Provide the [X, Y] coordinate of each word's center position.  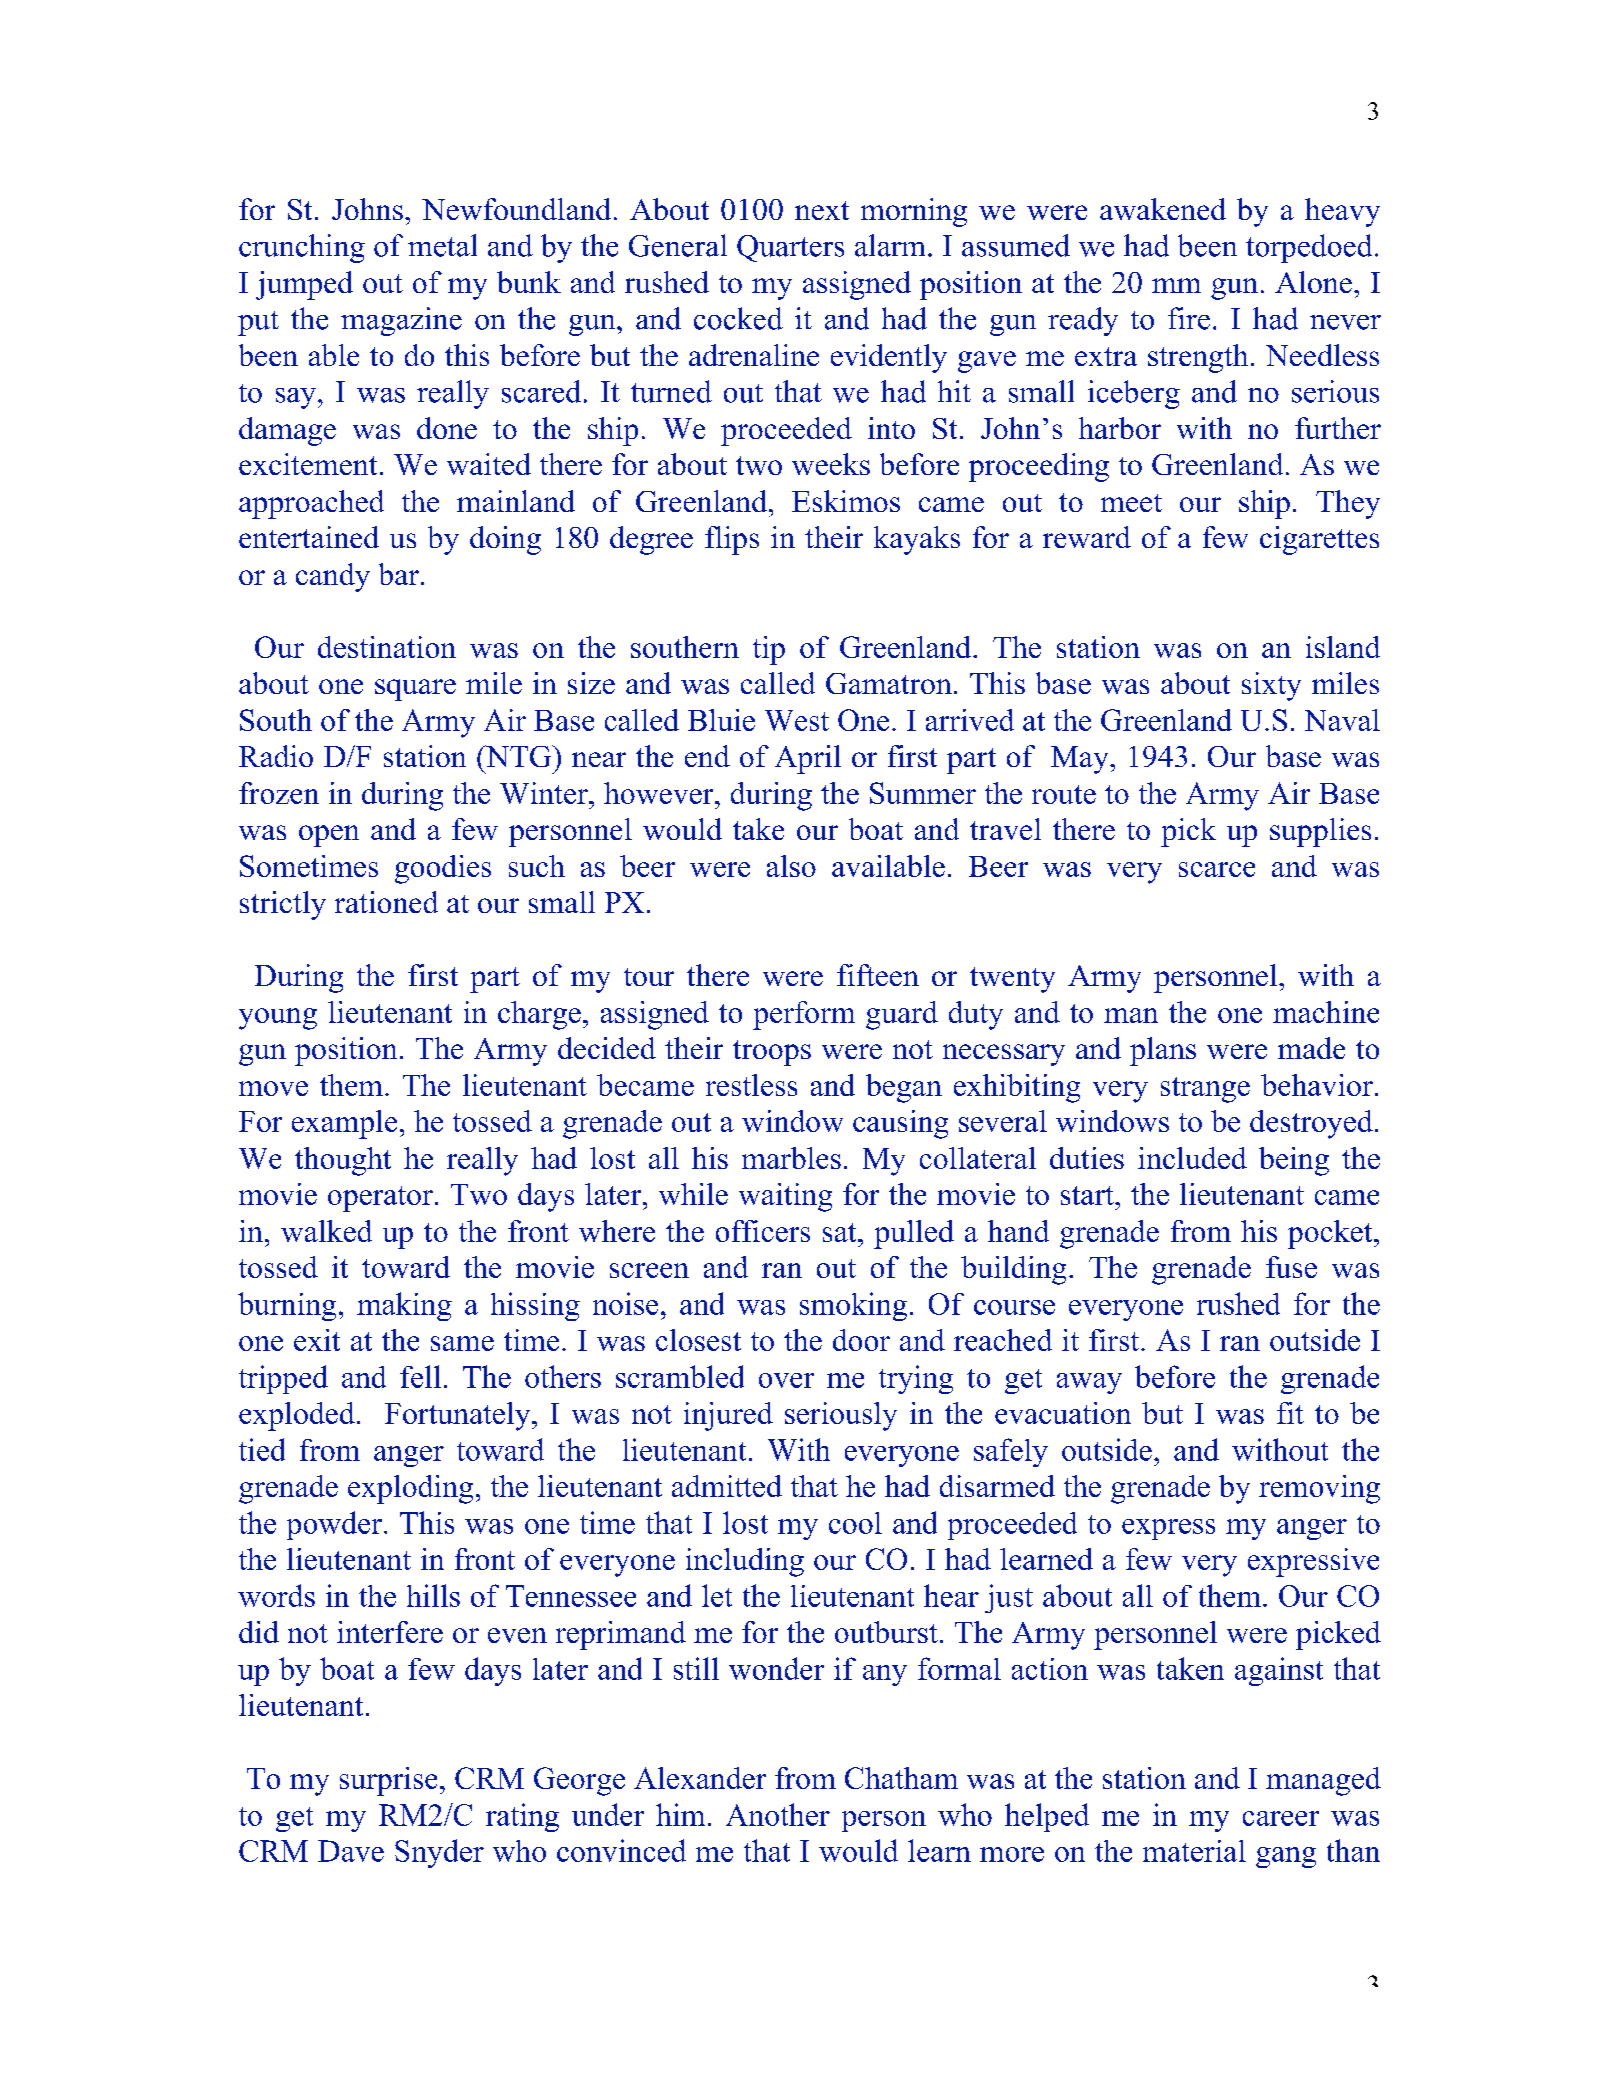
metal [442, 245]
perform [804, 1015]
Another [778, 1814]
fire [1189, 318]
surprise [388, 1781]
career [1281, 1818]
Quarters [790, 248]
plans [1163, 1051]
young [278, 1019]
